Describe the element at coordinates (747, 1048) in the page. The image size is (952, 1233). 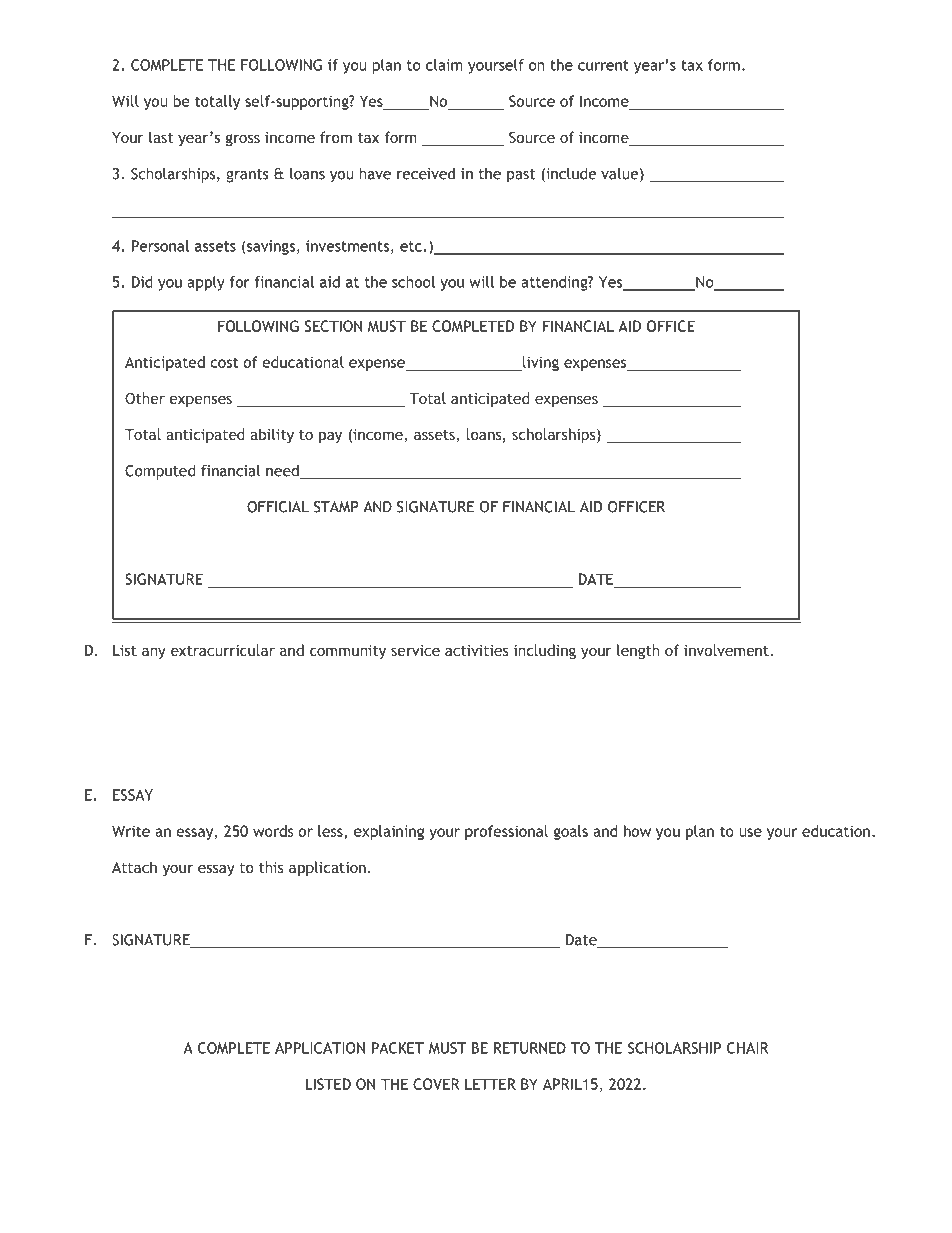
I see `CHAIR` at that location.
